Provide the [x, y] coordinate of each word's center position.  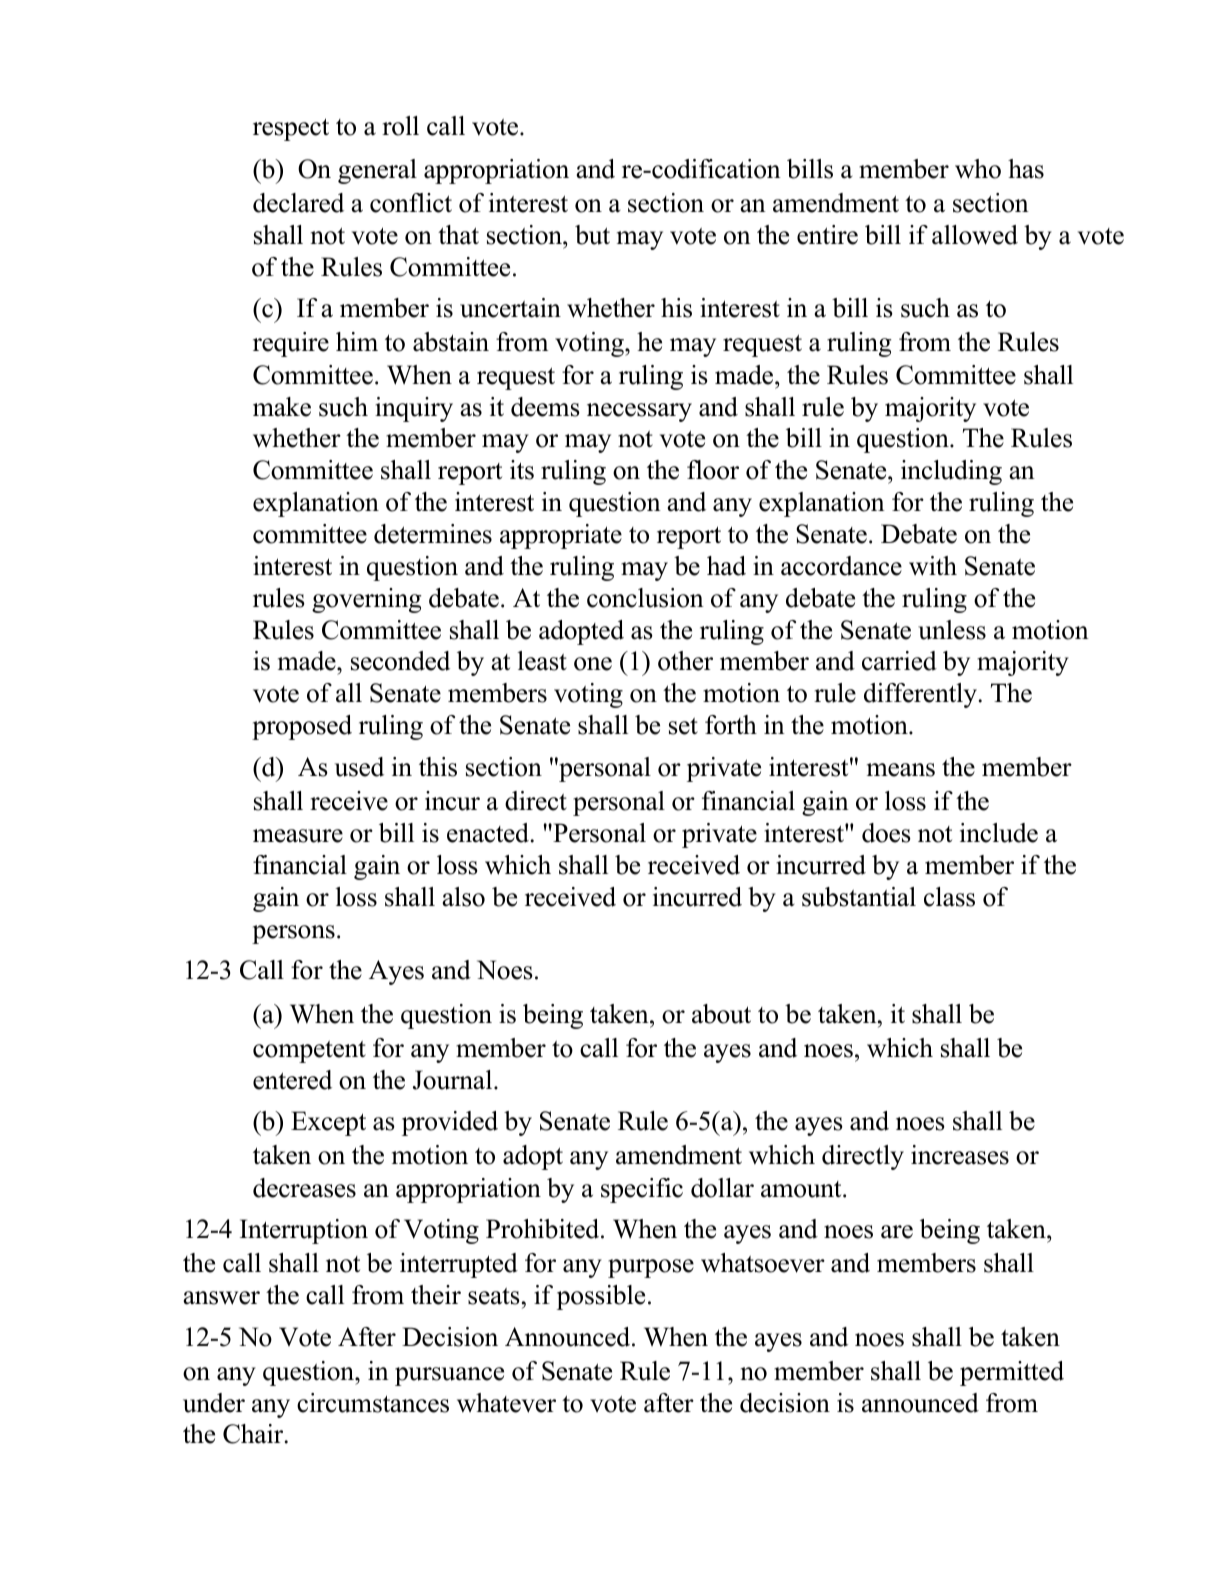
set [683, 726]
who [978, 169]
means [901, 770]
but [592, 235]
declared [298, 203]
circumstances [373, 1403]
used [359, 767]
